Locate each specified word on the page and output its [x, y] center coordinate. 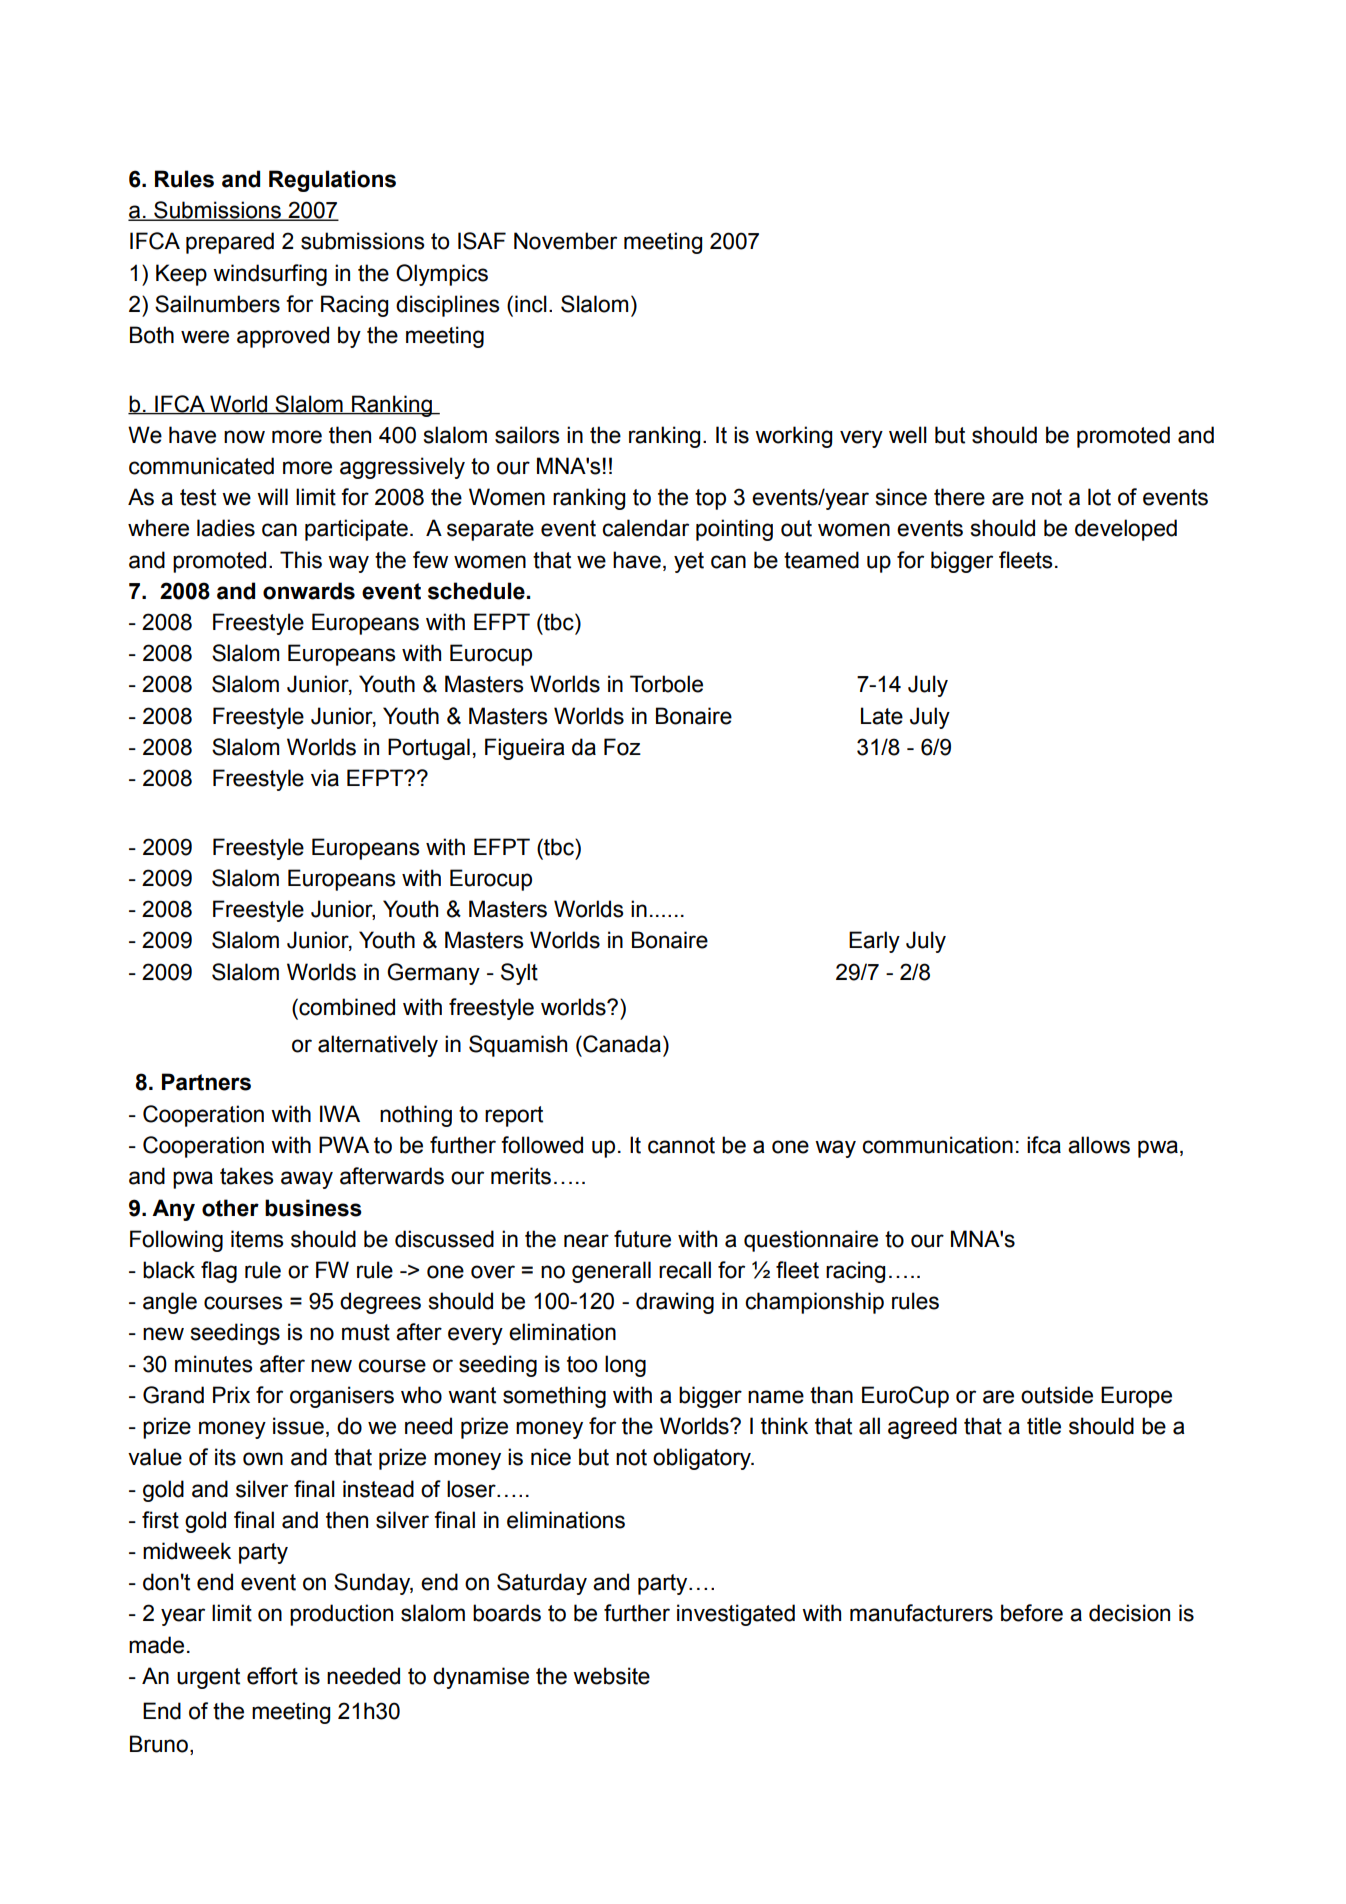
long [625, 1366]
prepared [230, 243]
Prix [231, 1394]
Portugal [429, 749]
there [959, 497]
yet [689, 562]
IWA [340, 1113]
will [272, 496]
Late [882, 716]
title [1044, 1426]
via [325, 778]
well [908, 435]
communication [937, 1145]
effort [272, 1676]
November [565, 241]
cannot [681, 1145]
